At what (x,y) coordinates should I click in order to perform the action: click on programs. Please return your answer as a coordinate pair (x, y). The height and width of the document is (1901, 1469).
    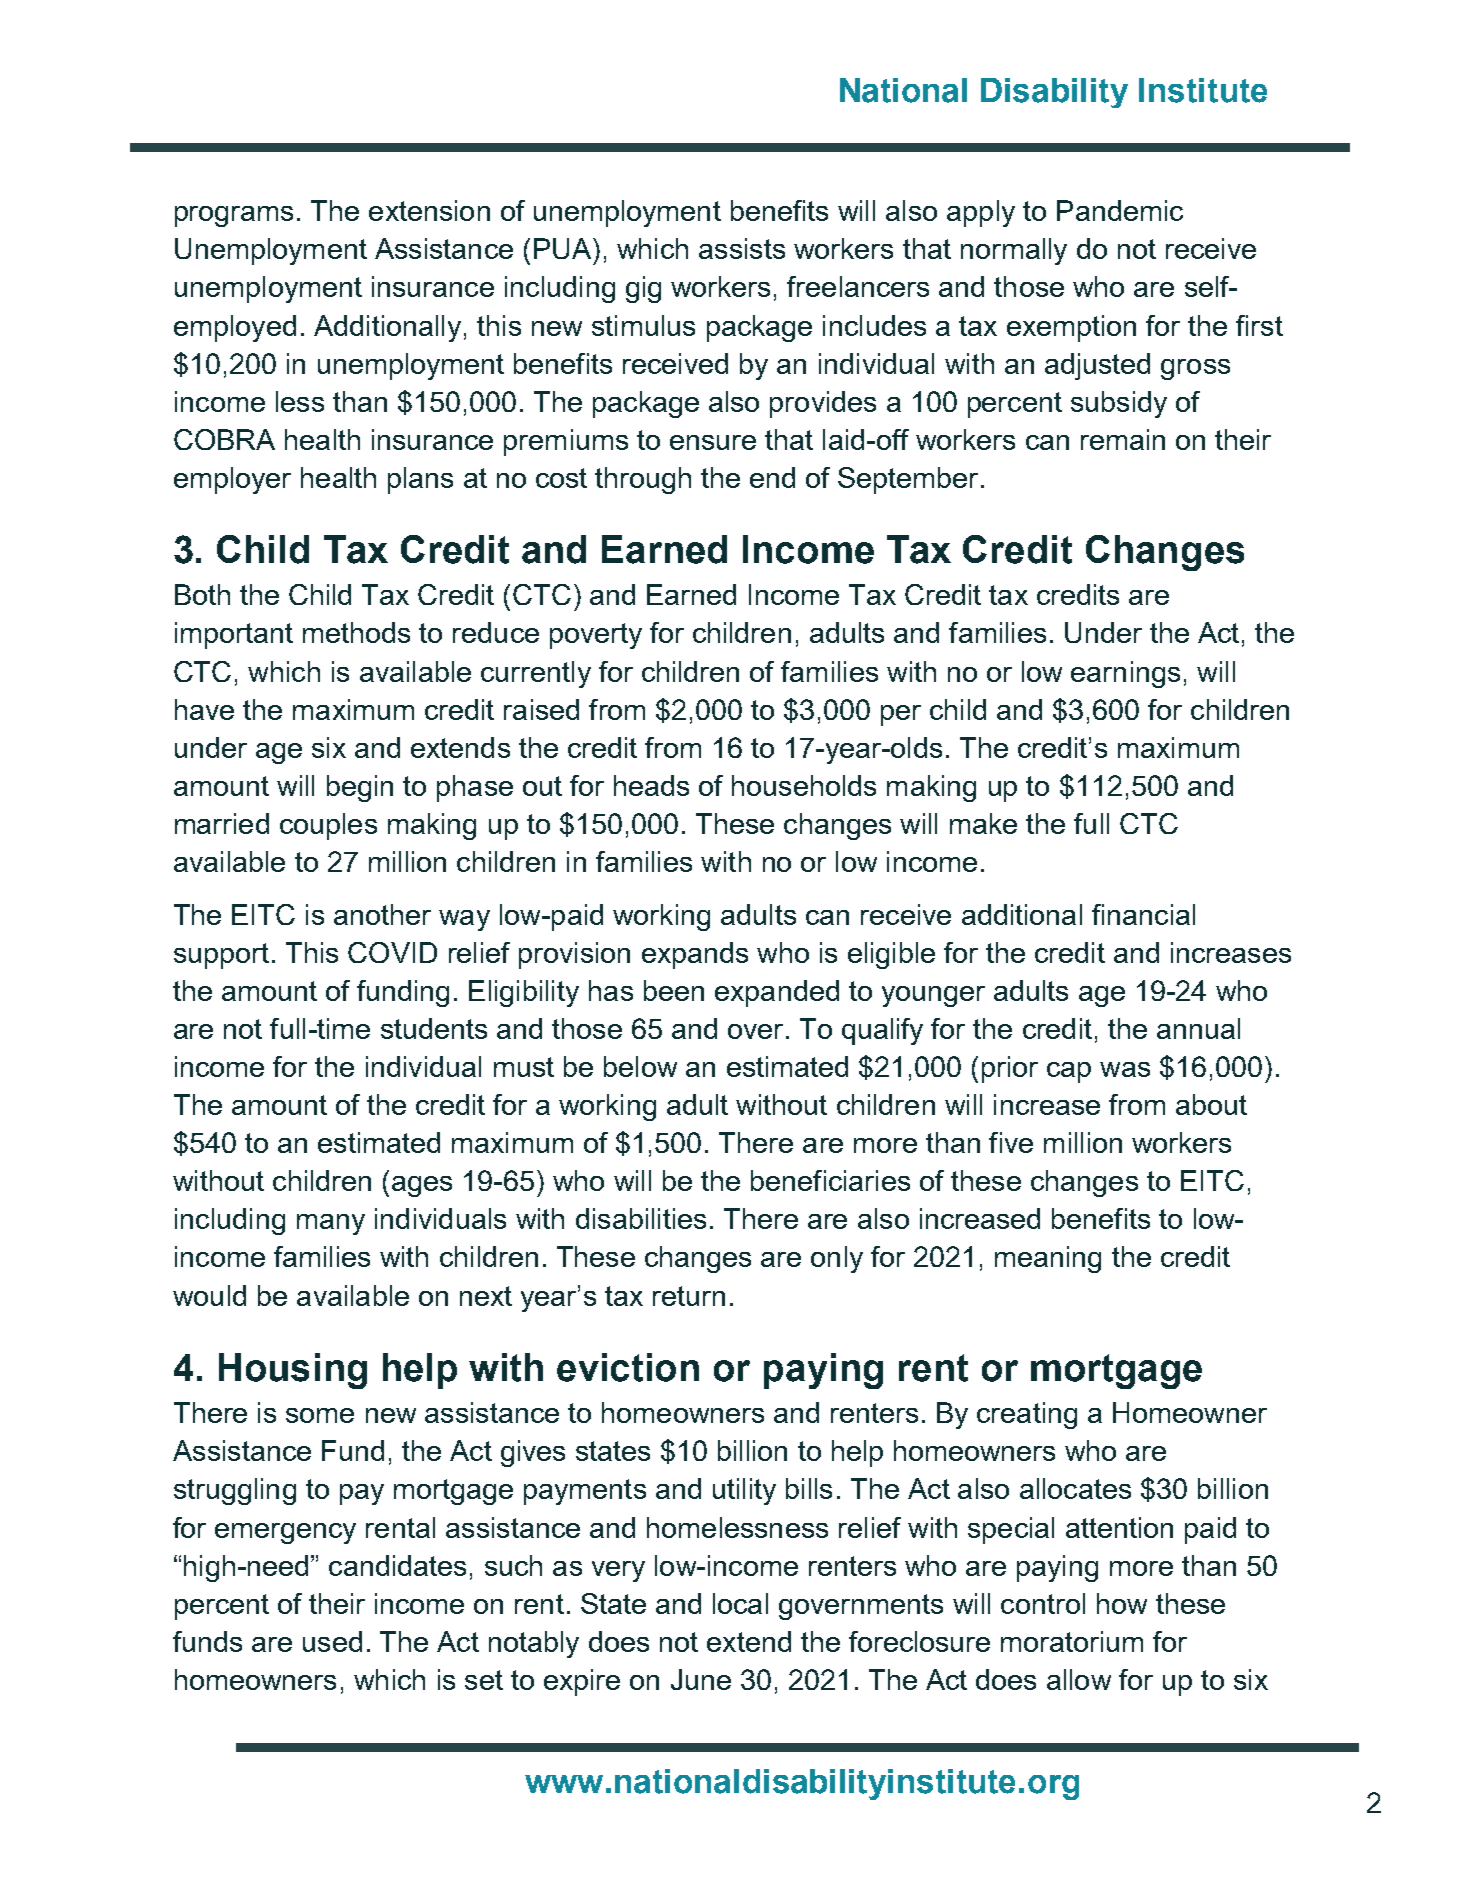
    Looking at the image, I should click on (234, 216).
